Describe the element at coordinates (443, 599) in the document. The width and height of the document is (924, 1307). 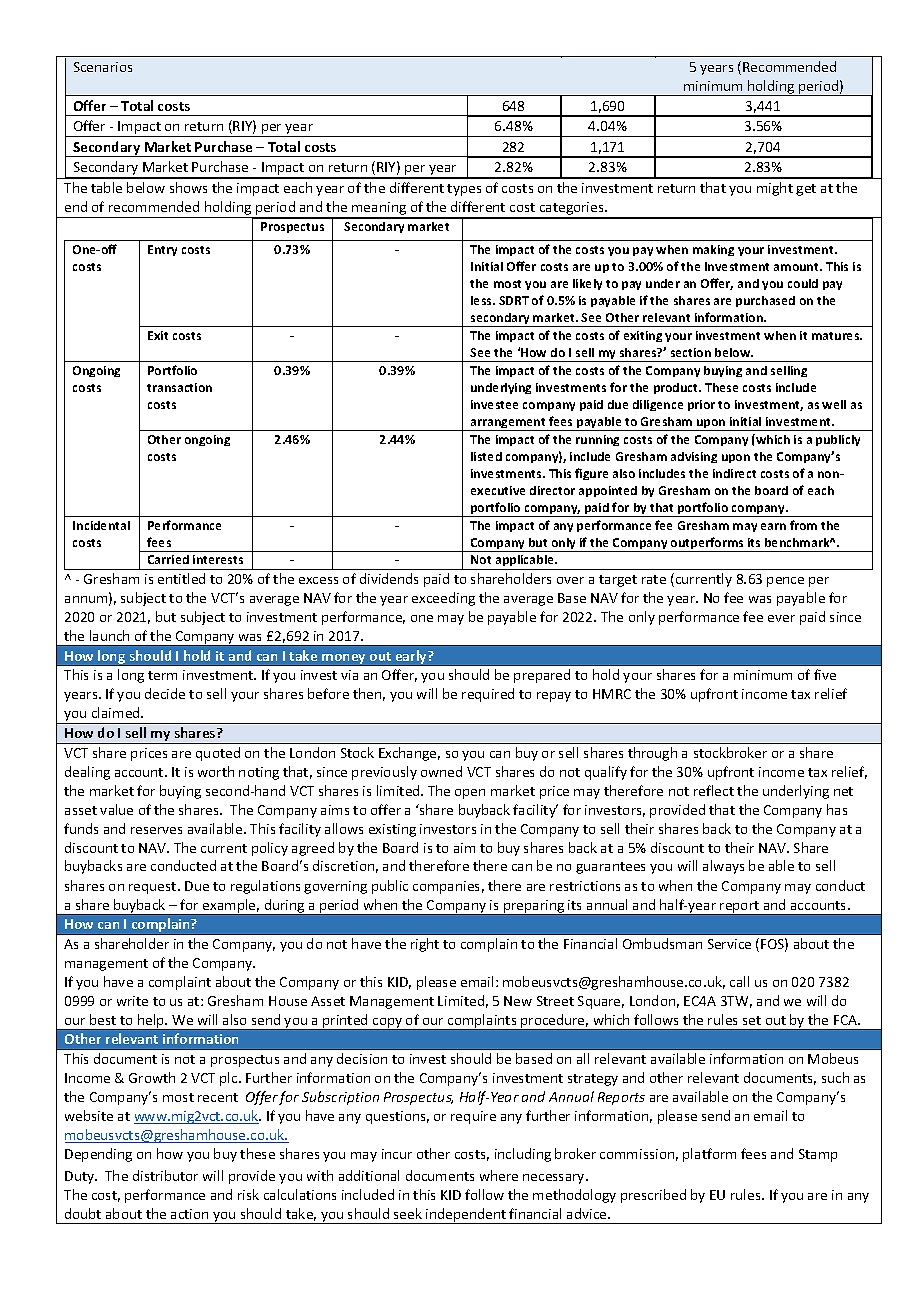
I see `exceeding` at that location.
